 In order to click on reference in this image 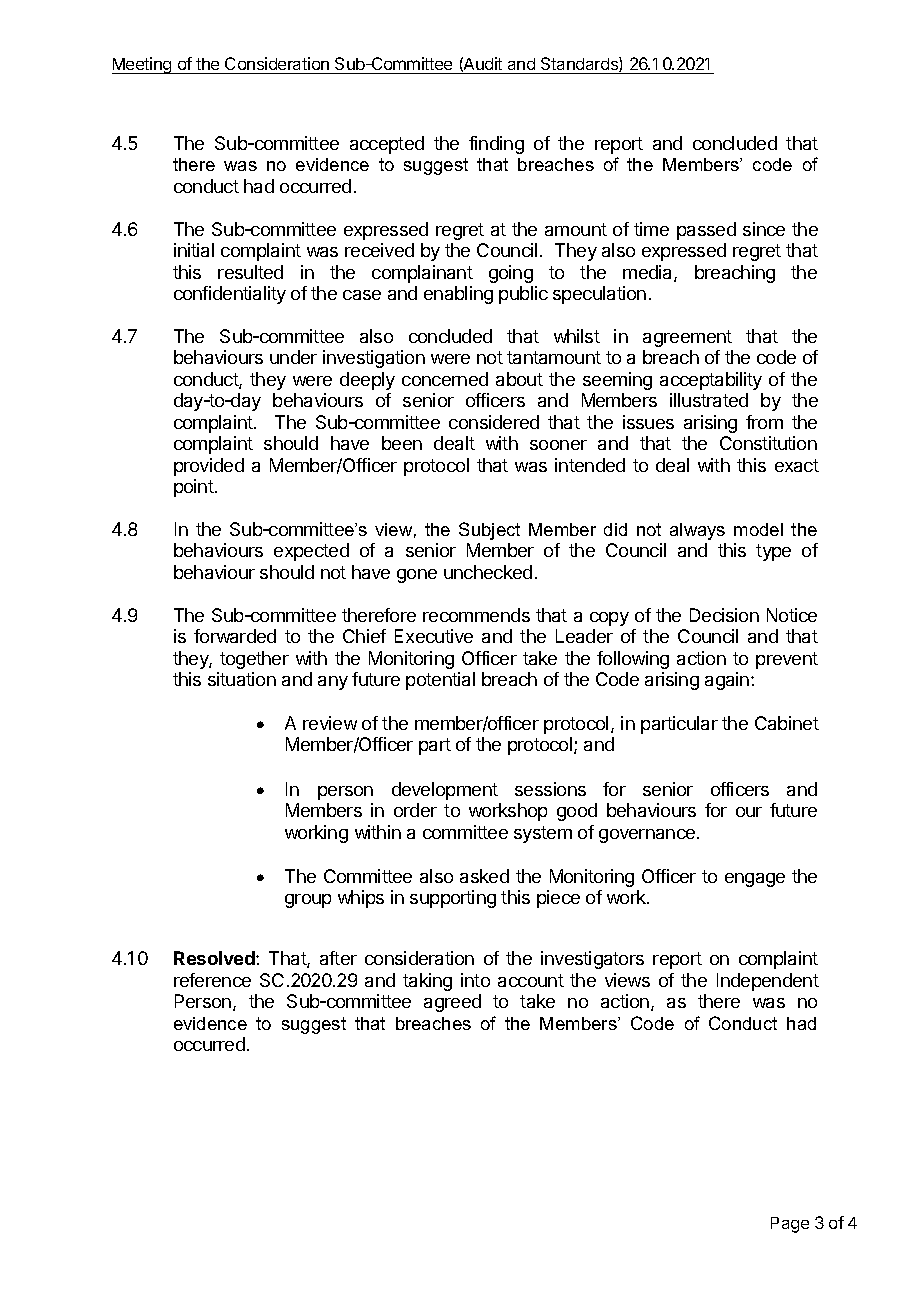, I will do `click(212, 980)`.
